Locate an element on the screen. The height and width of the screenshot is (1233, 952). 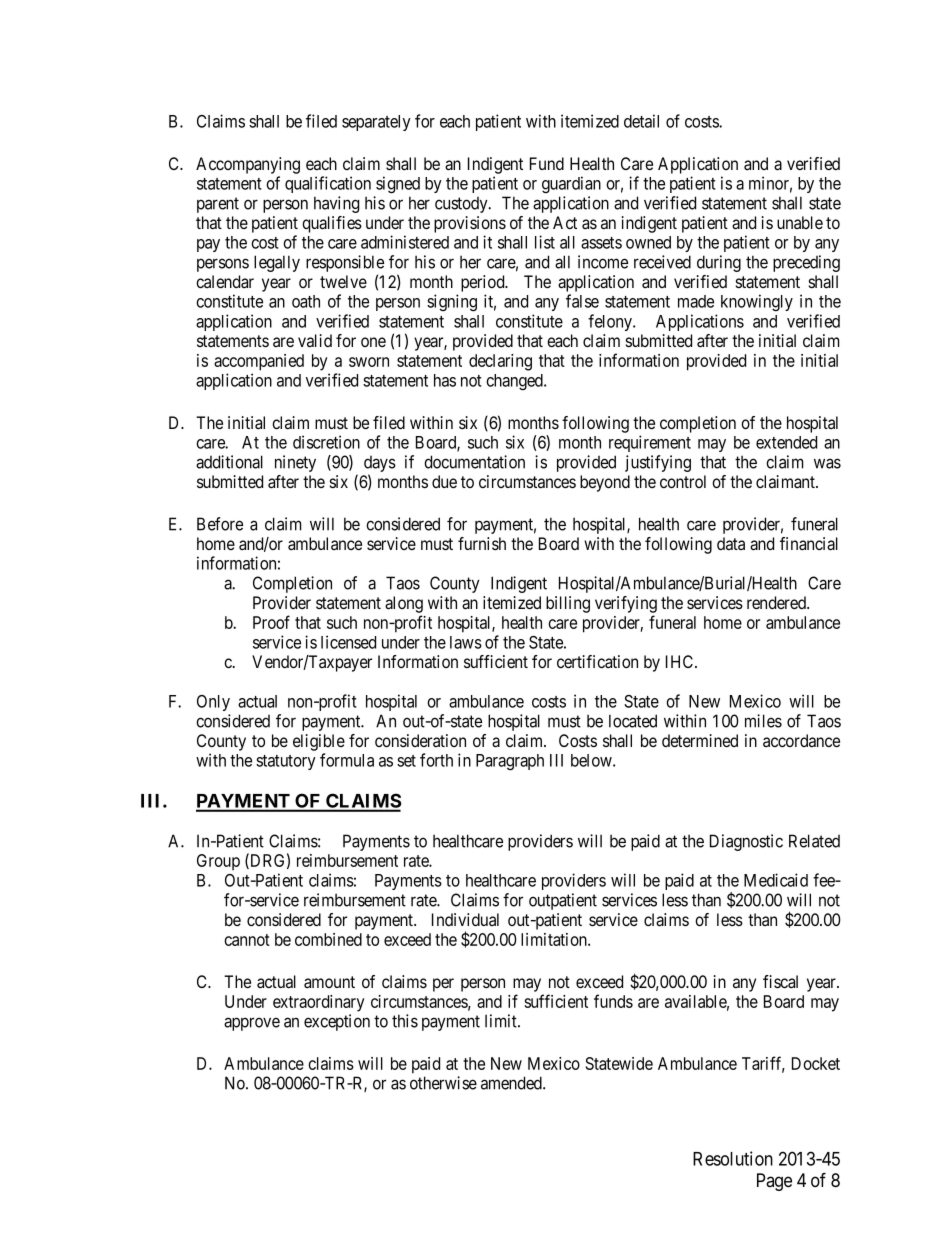
extended is located at coordinates (786, 442).
